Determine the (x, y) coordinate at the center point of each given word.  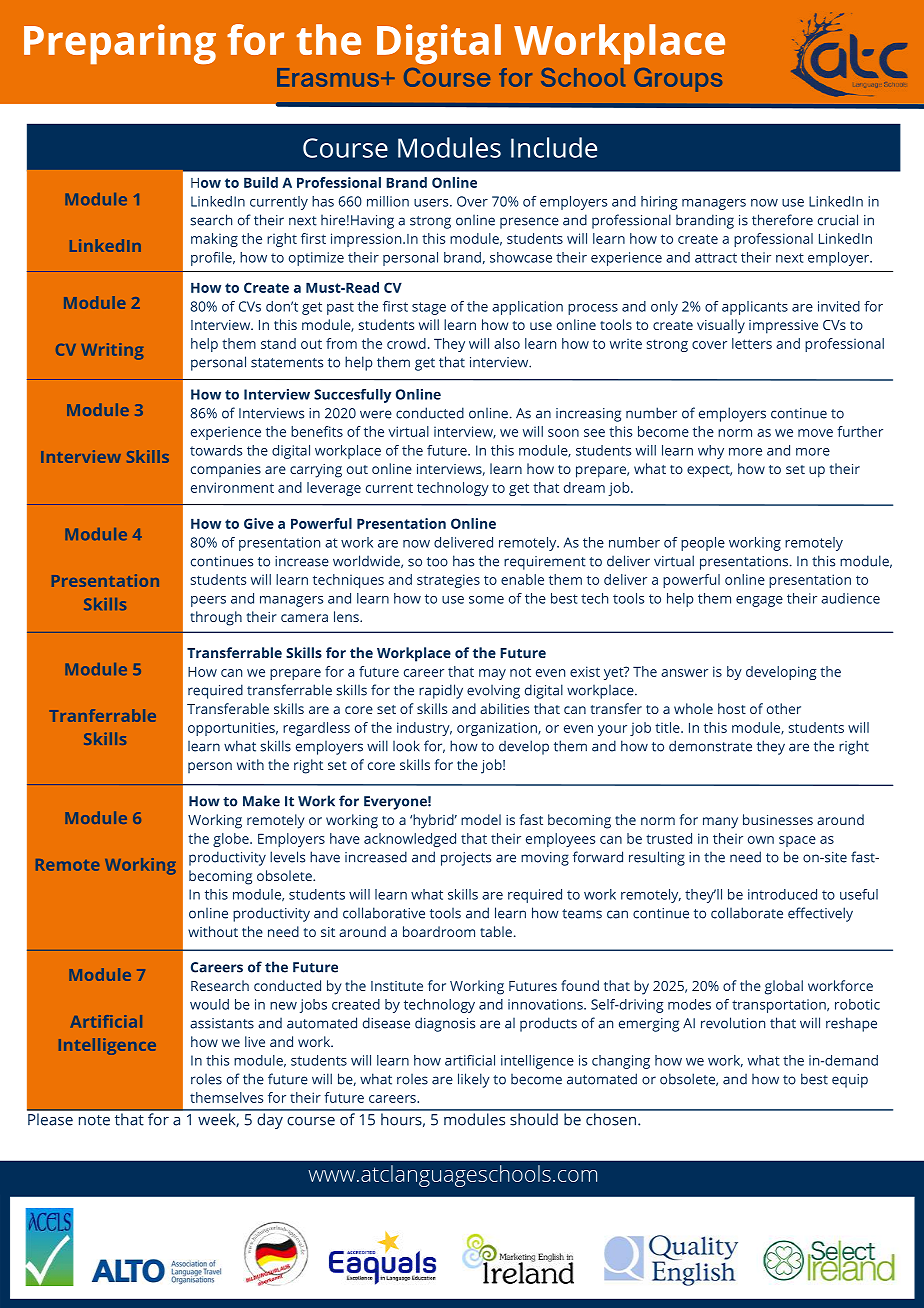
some (486, 600)
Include (554, 147)
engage (759, 601)
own (761, 840)
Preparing (120, 44)
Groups (678, 80)
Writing (112, 351)
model (481, 819)
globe (232, 840)
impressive (783, 327)
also (507, 343)
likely (474, 1080)
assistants (222, 1023)
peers (208, 601)
